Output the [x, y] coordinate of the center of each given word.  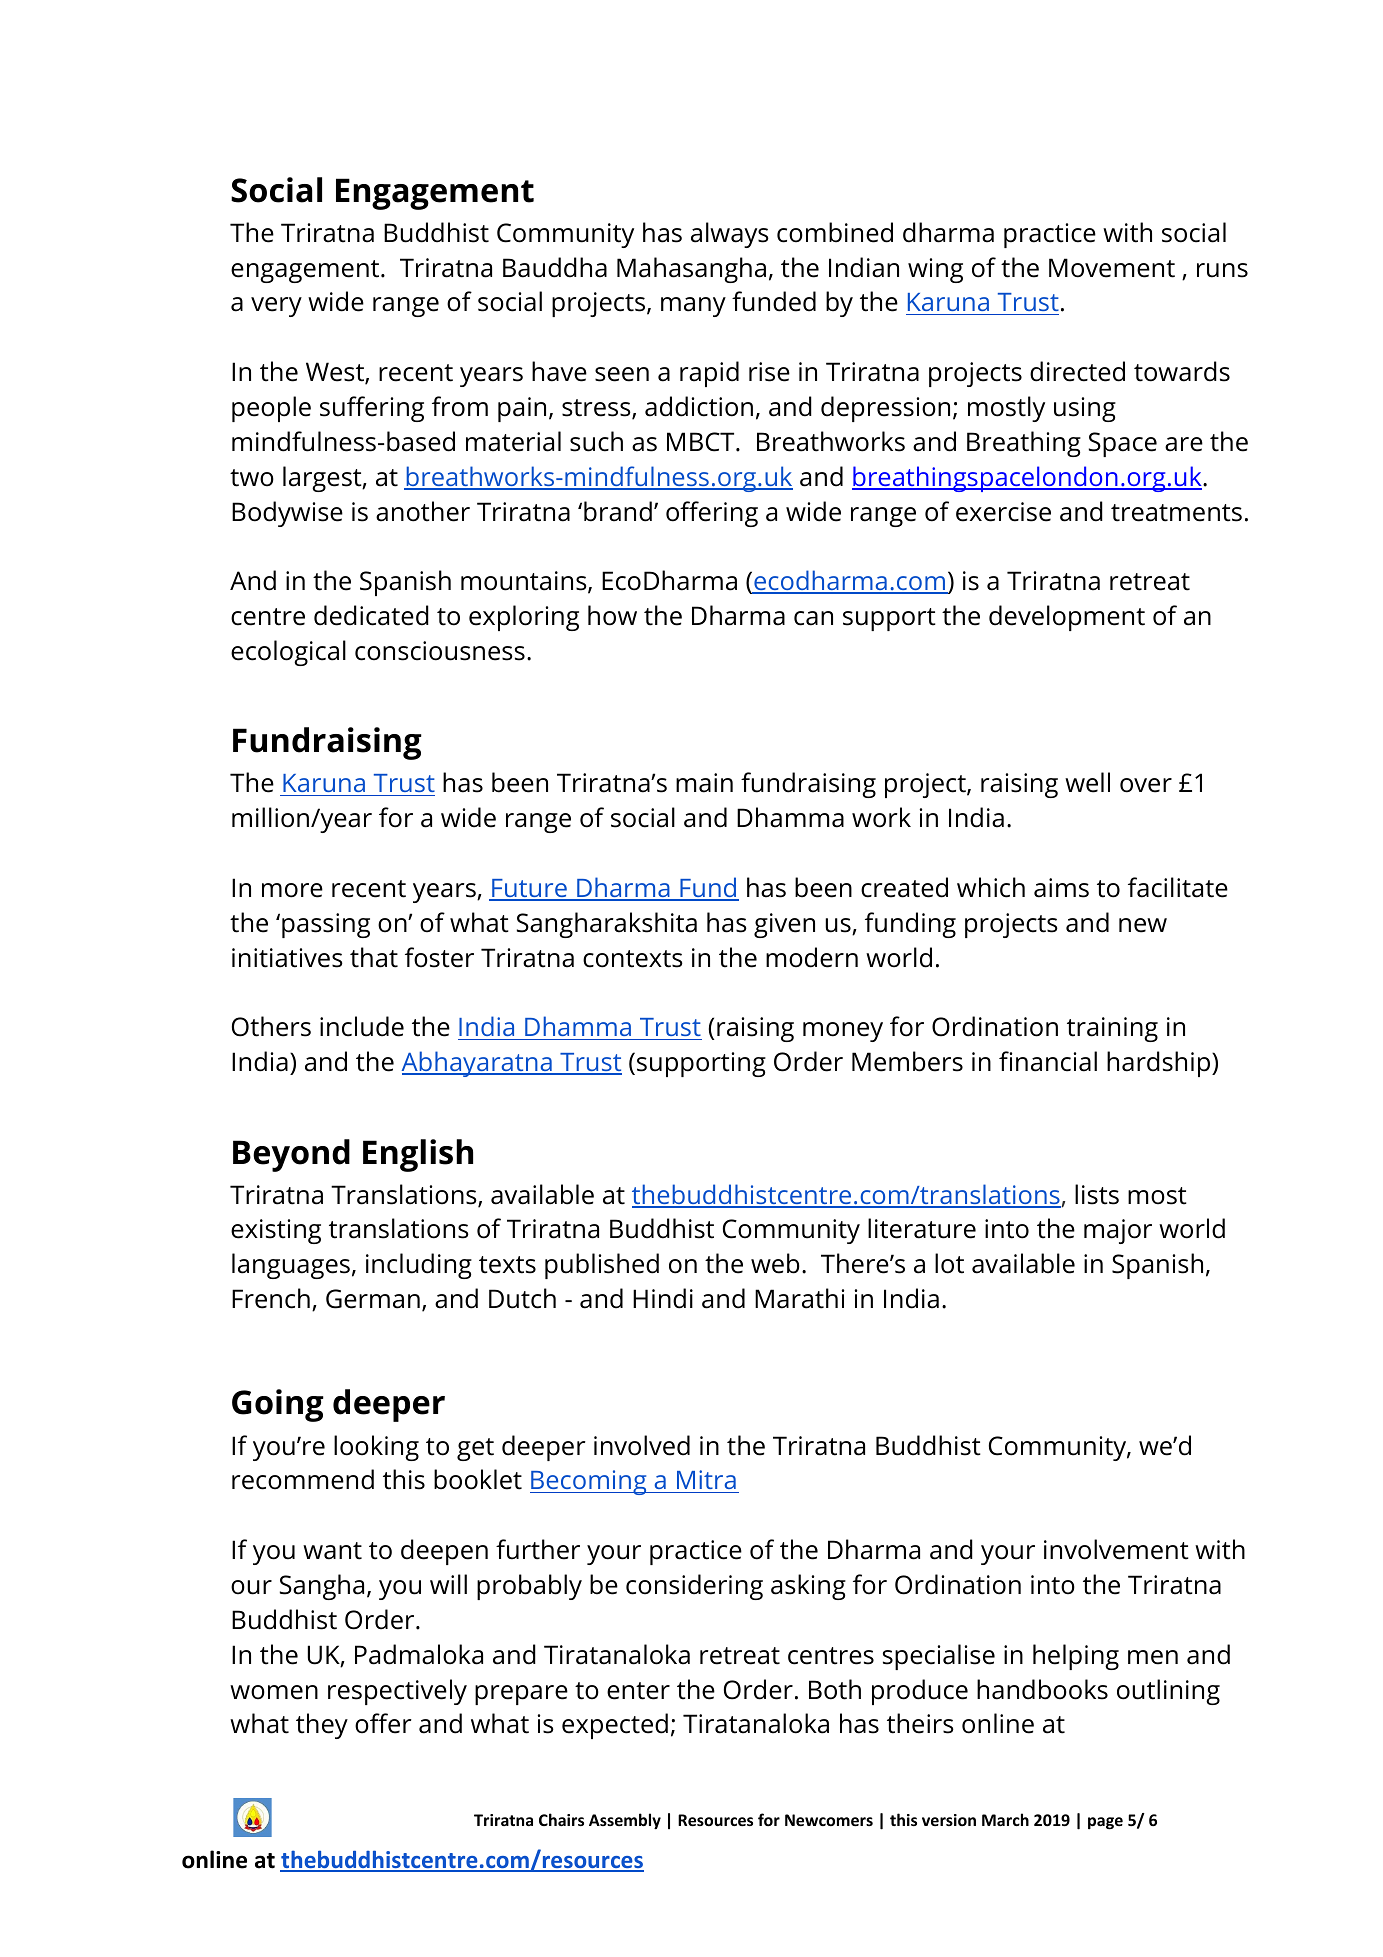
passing [326, 925]
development [1067, 618]
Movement [1112, 268]
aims [1061, 888]
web [775, 1263]
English [418, 1155]
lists [1097, 1194]
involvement [1116, 1549]
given [784, 925]
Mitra [706, 1481]
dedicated [371, 615]
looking [376, 1448]
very [276, 307]
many [693, 307]
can [813, 618]
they [322, 1726]
